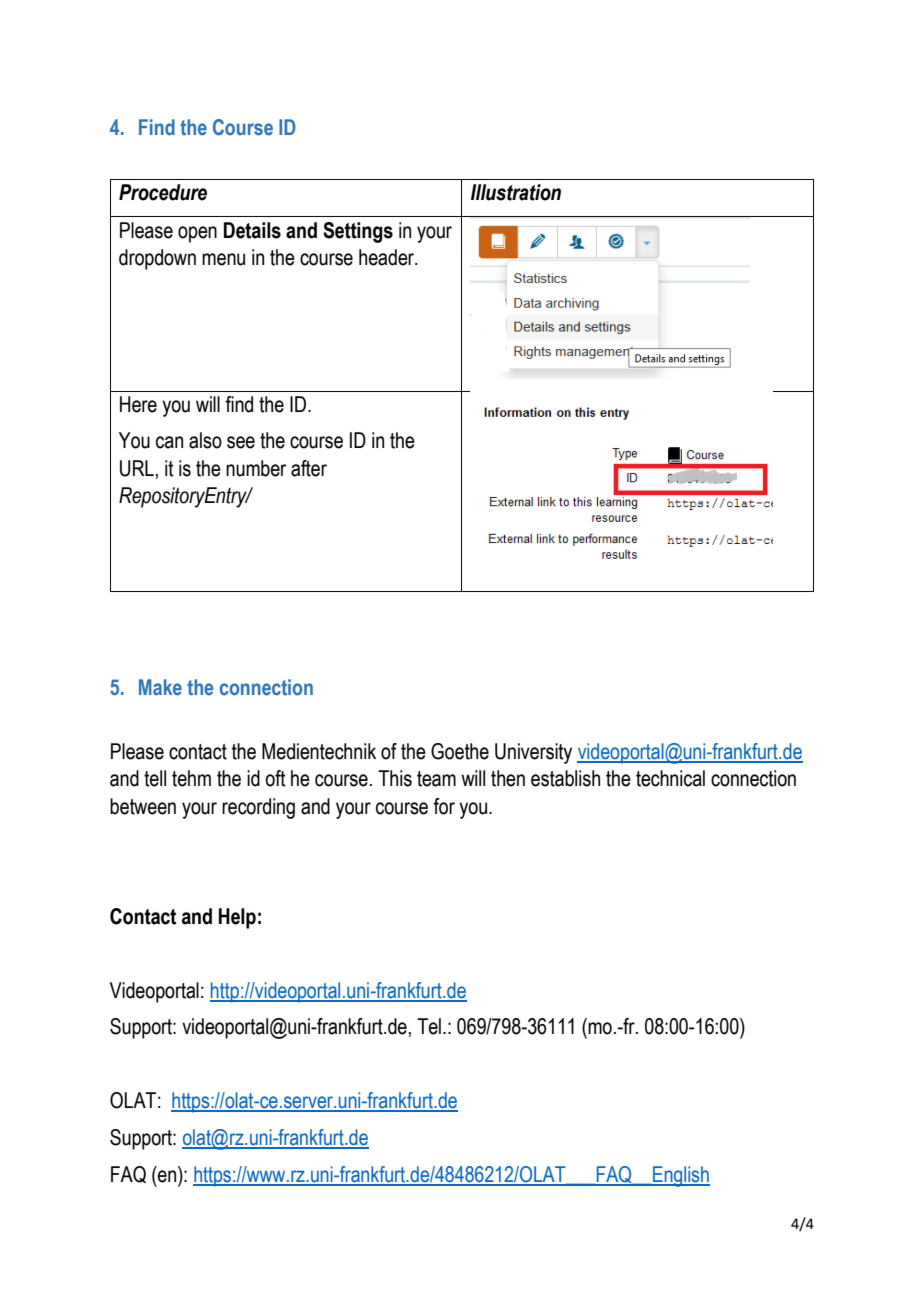 This screenshot has height=1308, width=924. I want to click on University, so click(533, 753).
